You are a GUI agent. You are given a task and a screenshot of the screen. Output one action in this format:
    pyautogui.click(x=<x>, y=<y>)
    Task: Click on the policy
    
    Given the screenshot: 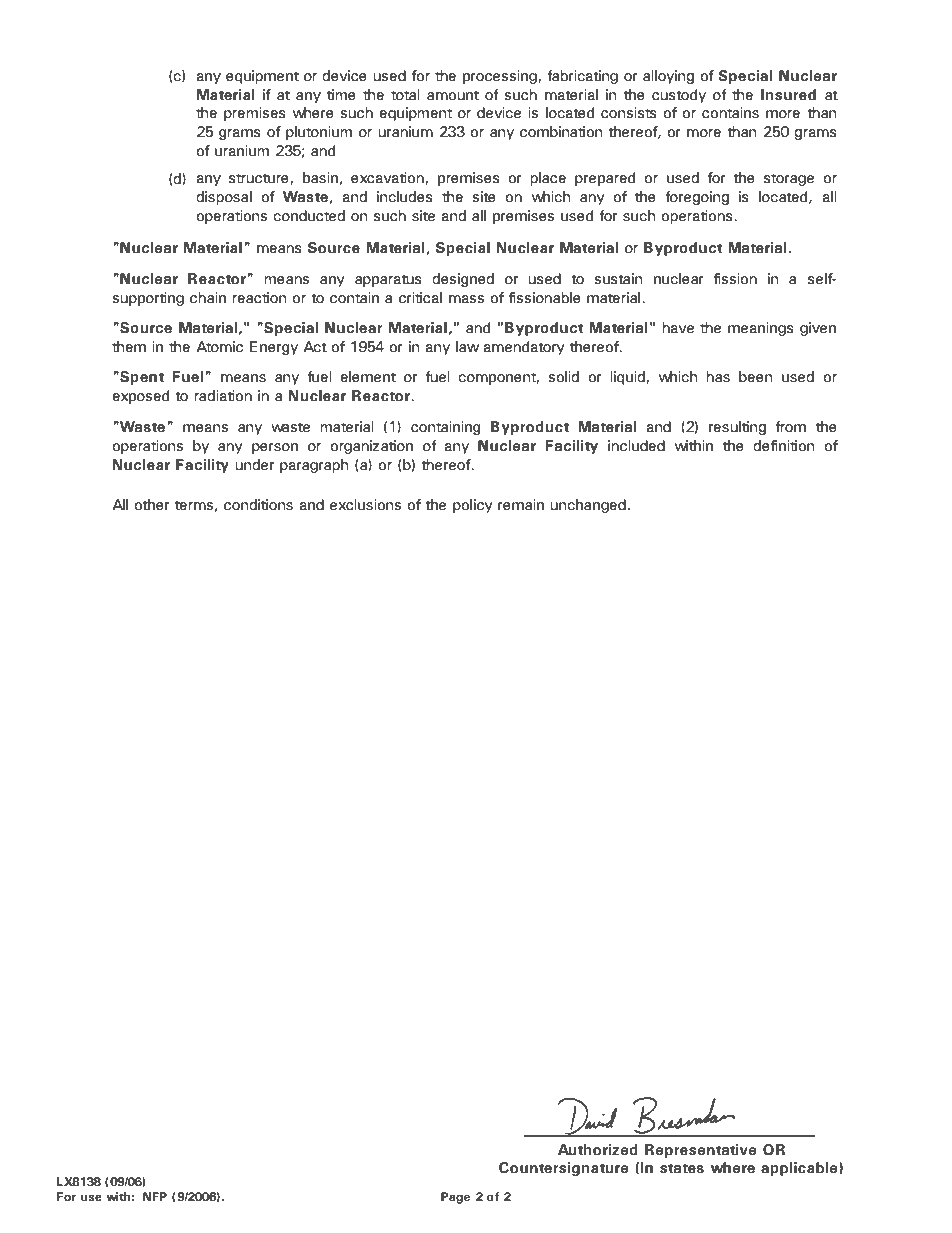 What is the action you would take?
    pyautogui.click(x=473, y=506)
